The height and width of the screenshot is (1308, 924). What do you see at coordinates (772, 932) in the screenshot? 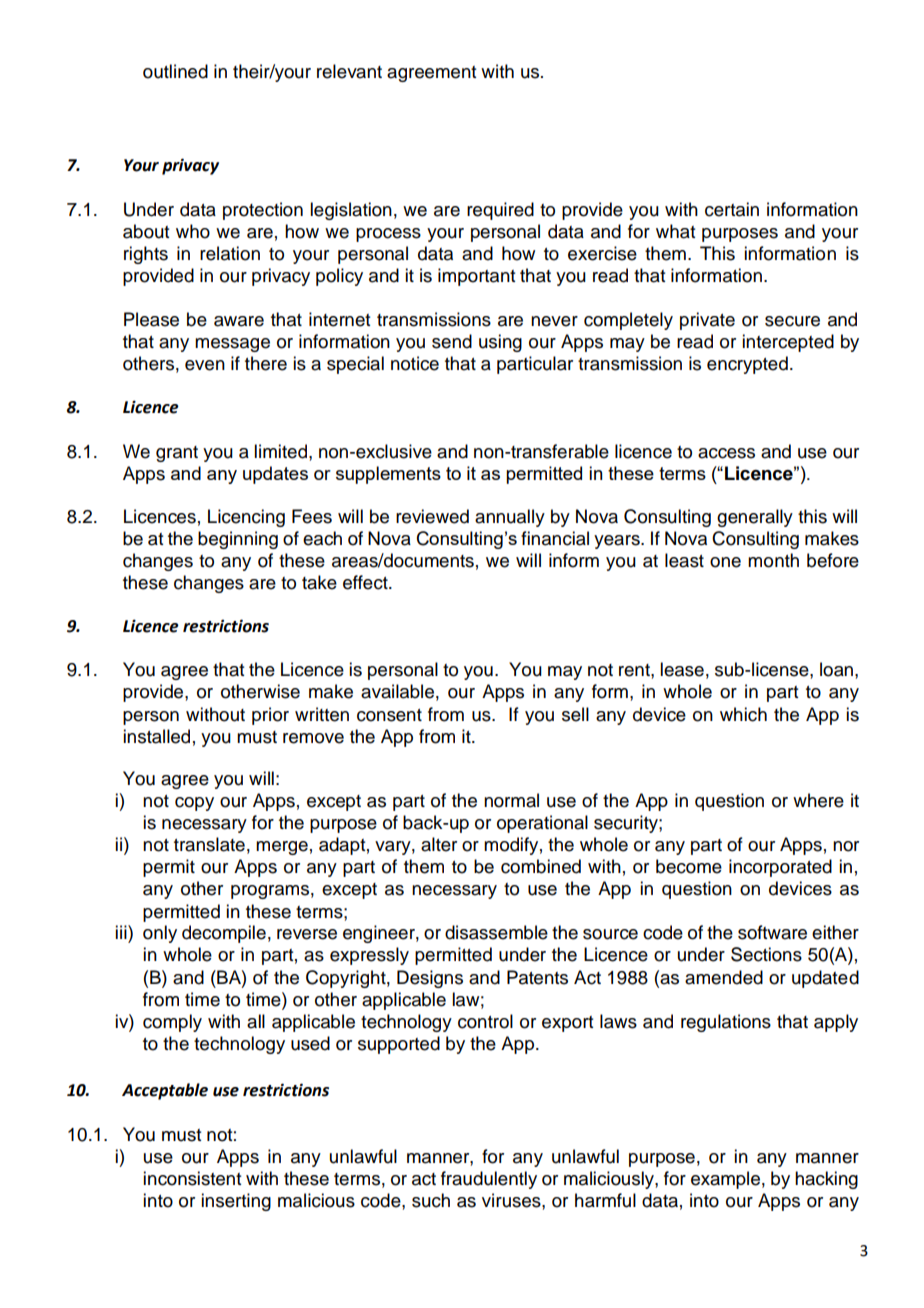
I see `software` at bounding box center [772, 932].
